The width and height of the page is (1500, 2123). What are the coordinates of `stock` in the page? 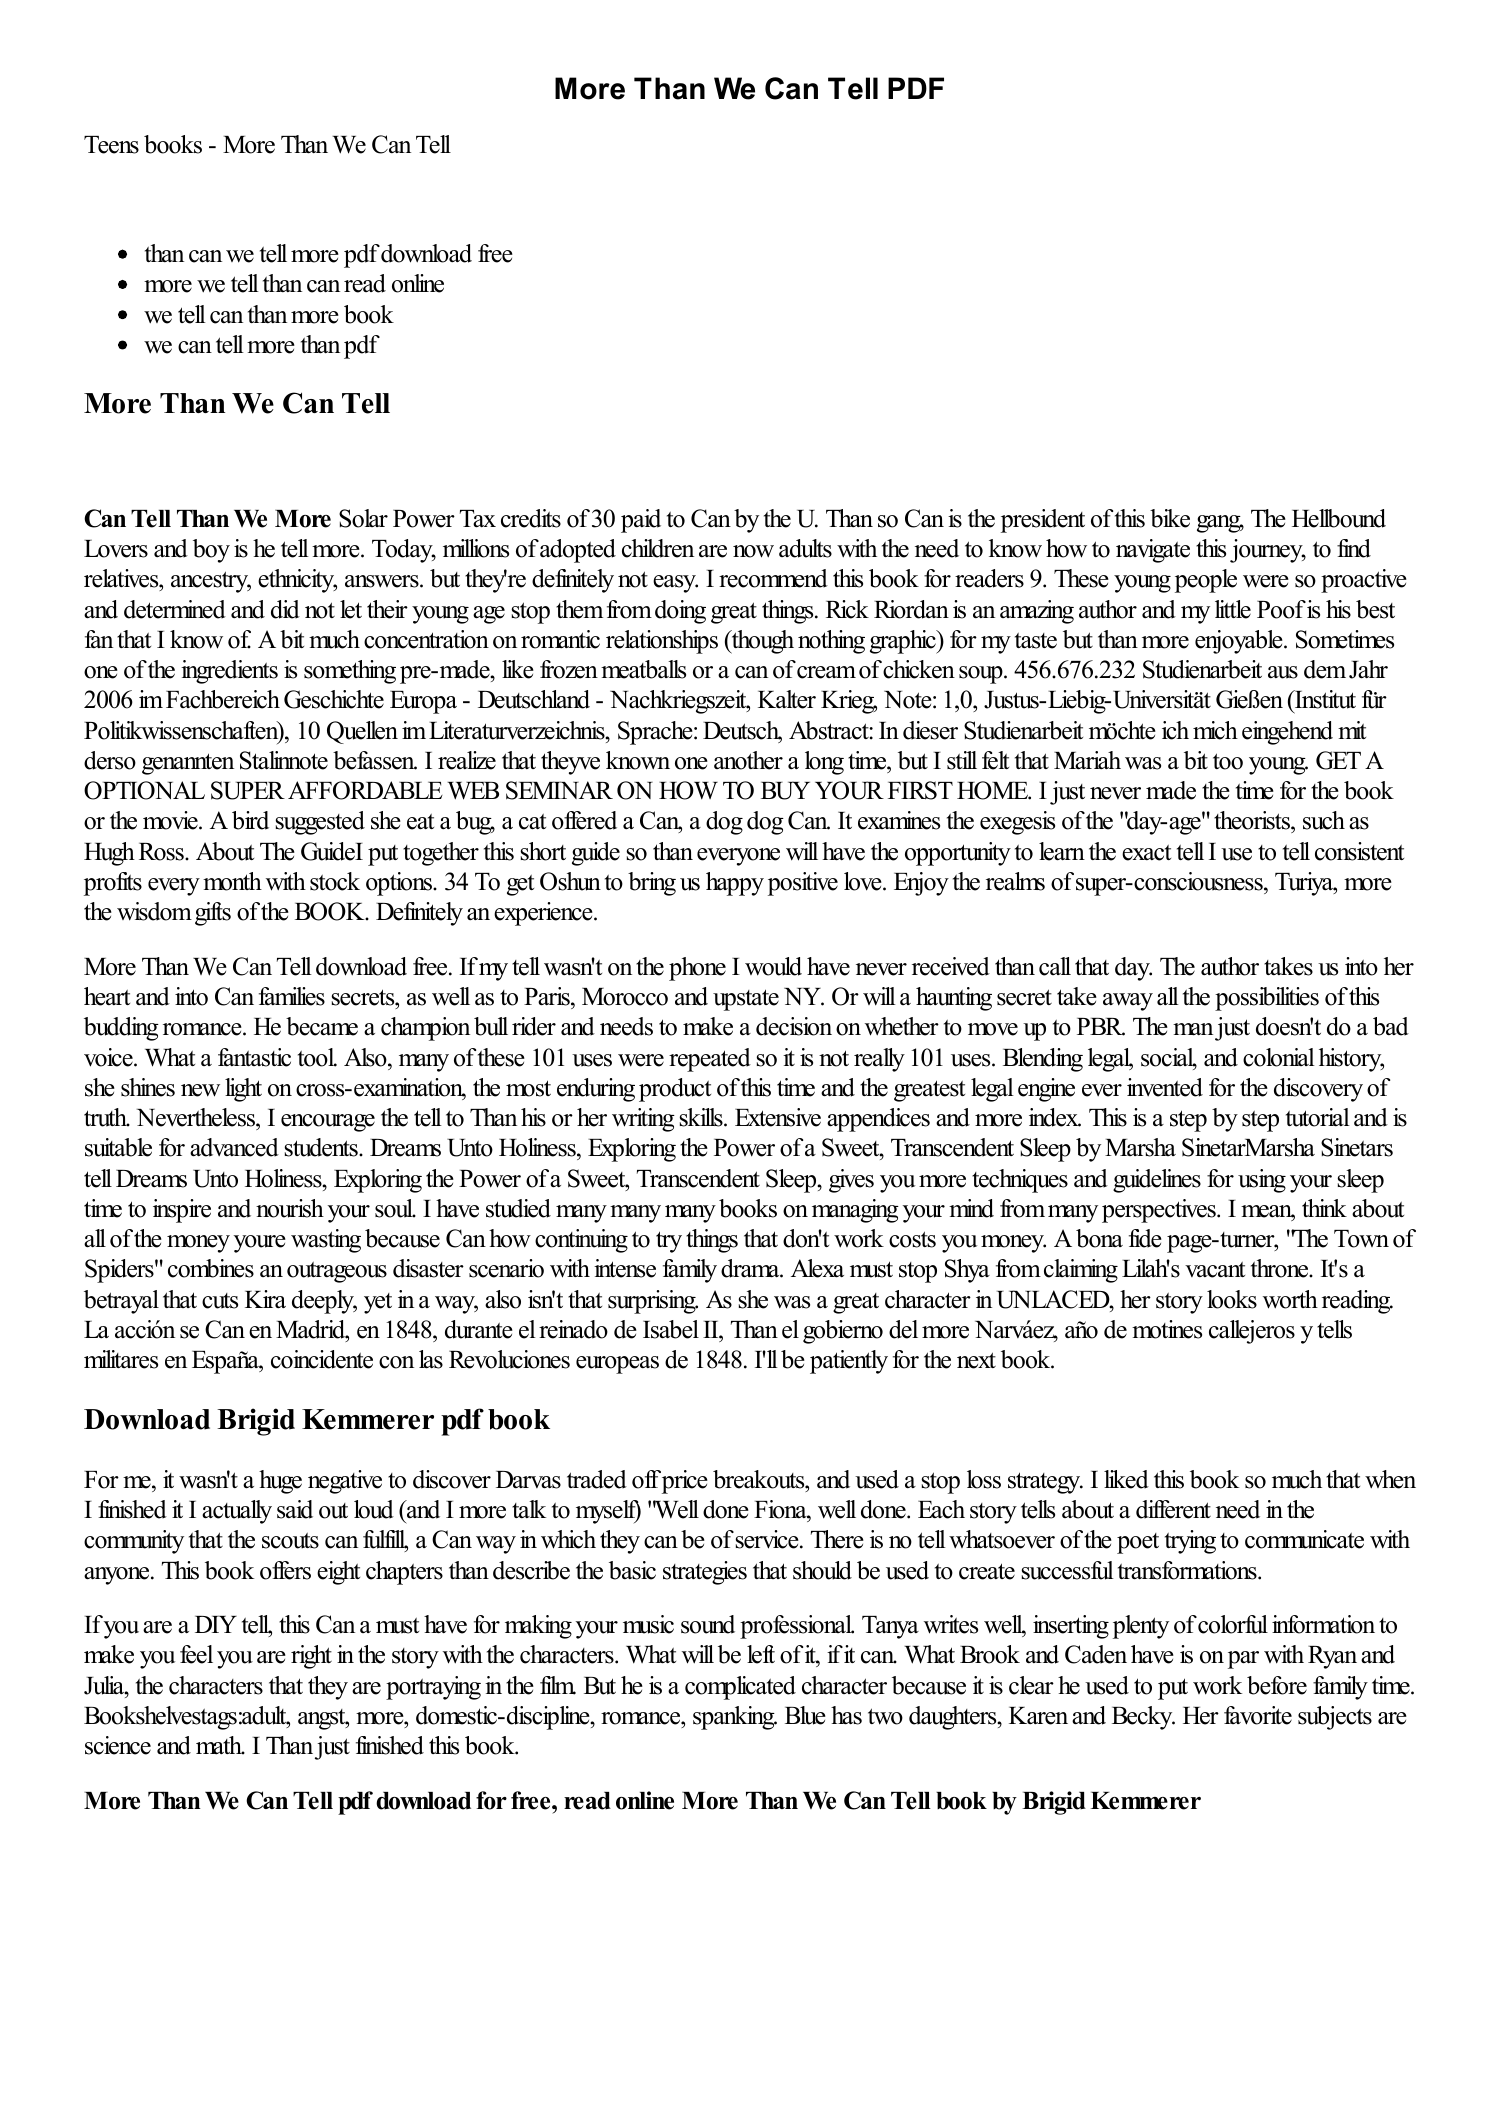 It's located at (335, 881).
